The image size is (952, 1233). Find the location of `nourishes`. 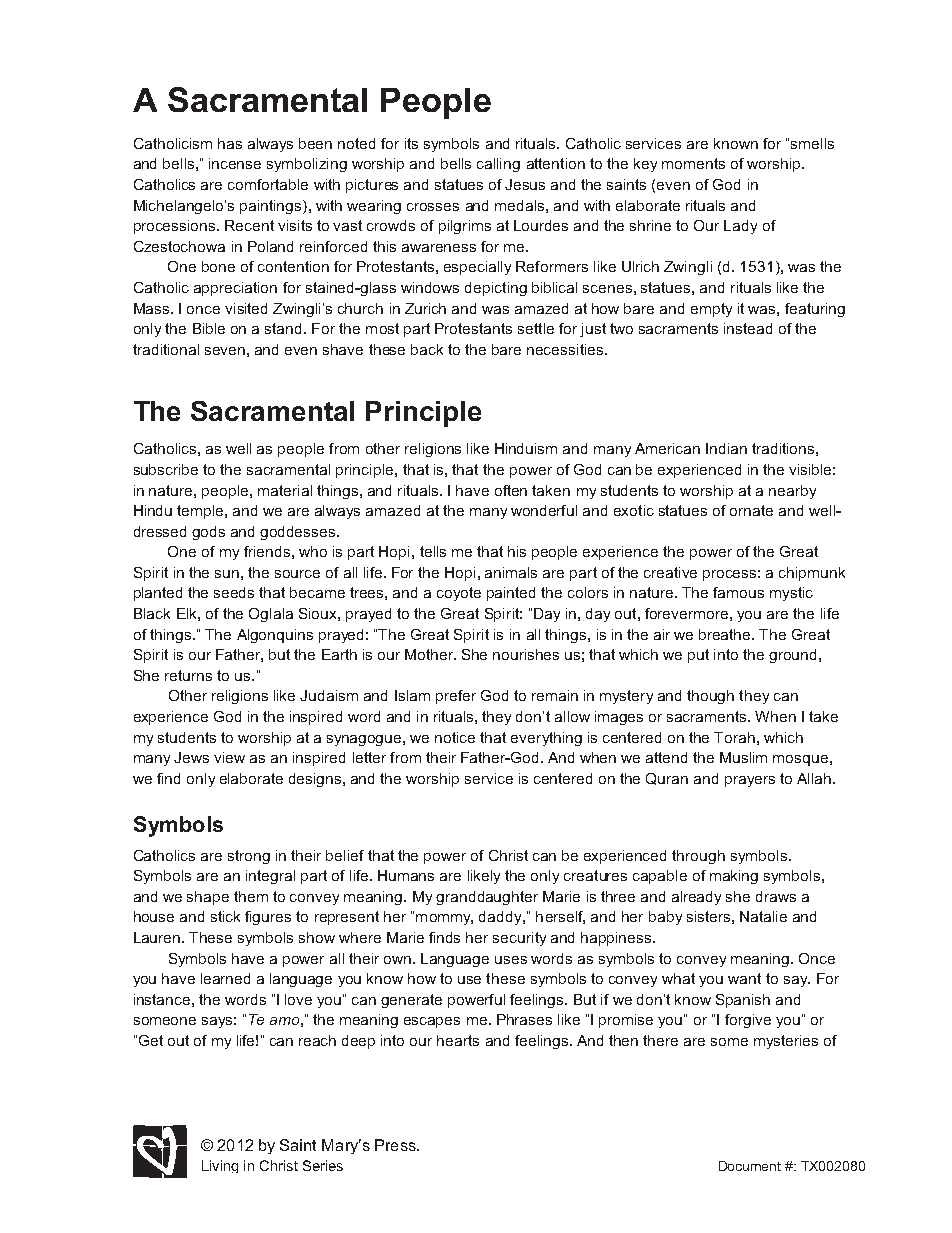

nourishes is located at coordinates (526, 654).
